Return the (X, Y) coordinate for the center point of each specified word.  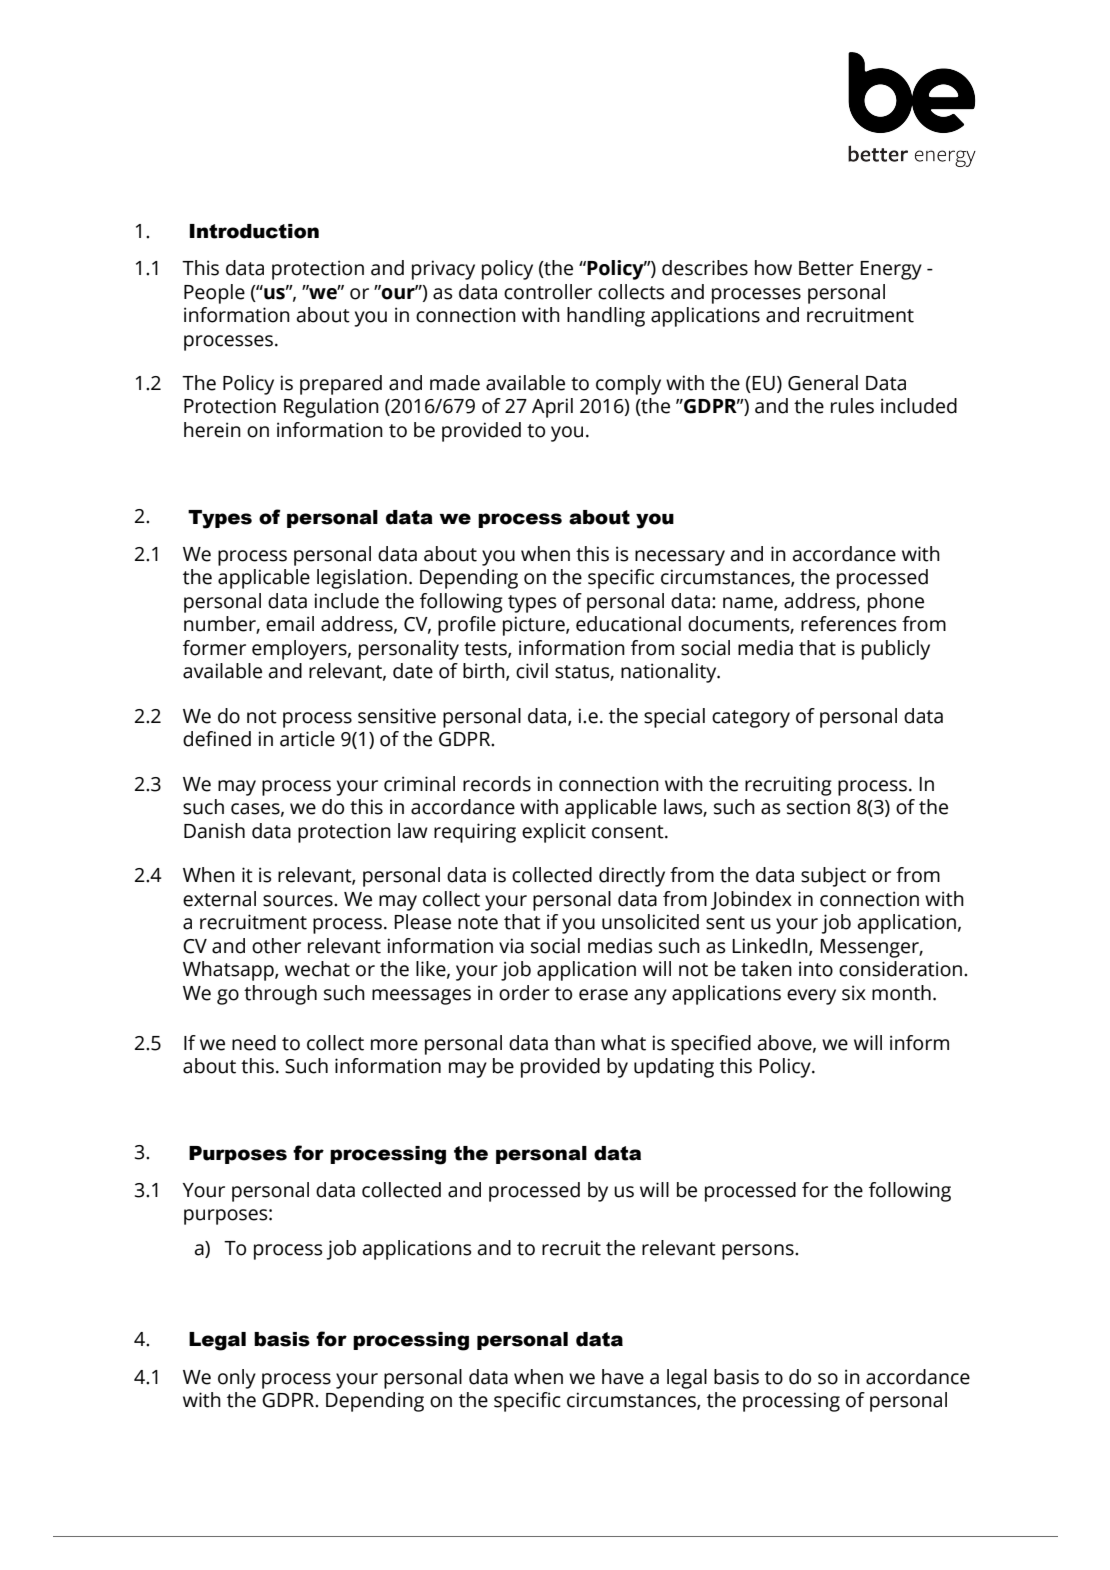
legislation (362, 579)
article (307, 739)
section (818, 807)
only (237, 1379)
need (254, 1043)
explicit (554, 833)
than (574, 1043)
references (849, 624)
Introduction (254, 231)
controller (548, 292)
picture (535, 626)
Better (826, 268)
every (811, 997)
